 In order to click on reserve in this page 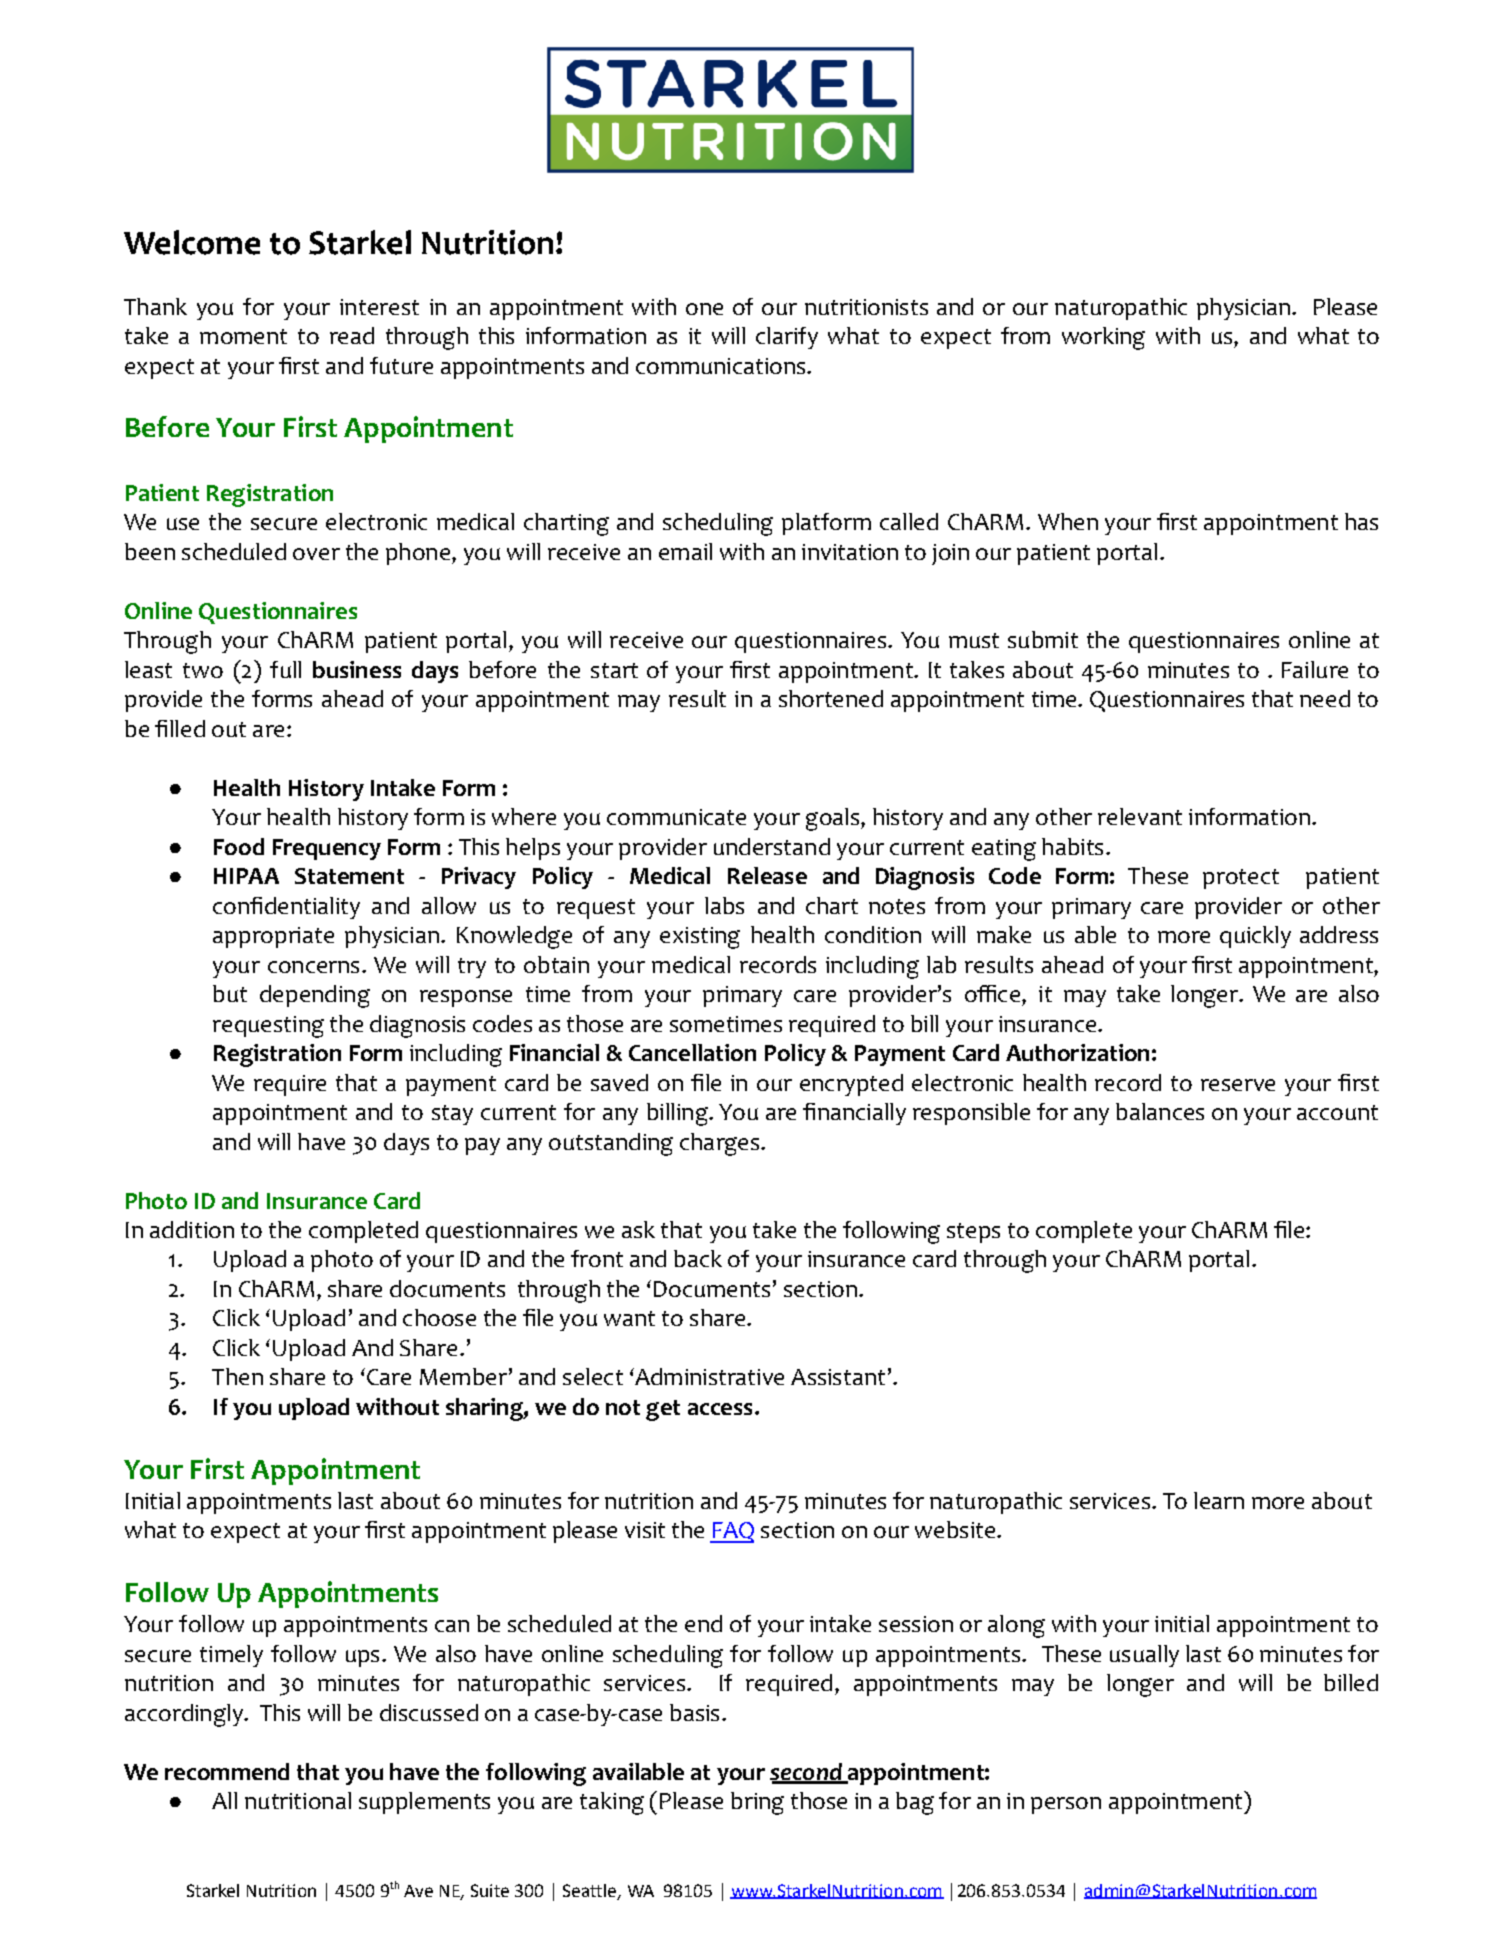, I will do `click(1238, 1085)`.
